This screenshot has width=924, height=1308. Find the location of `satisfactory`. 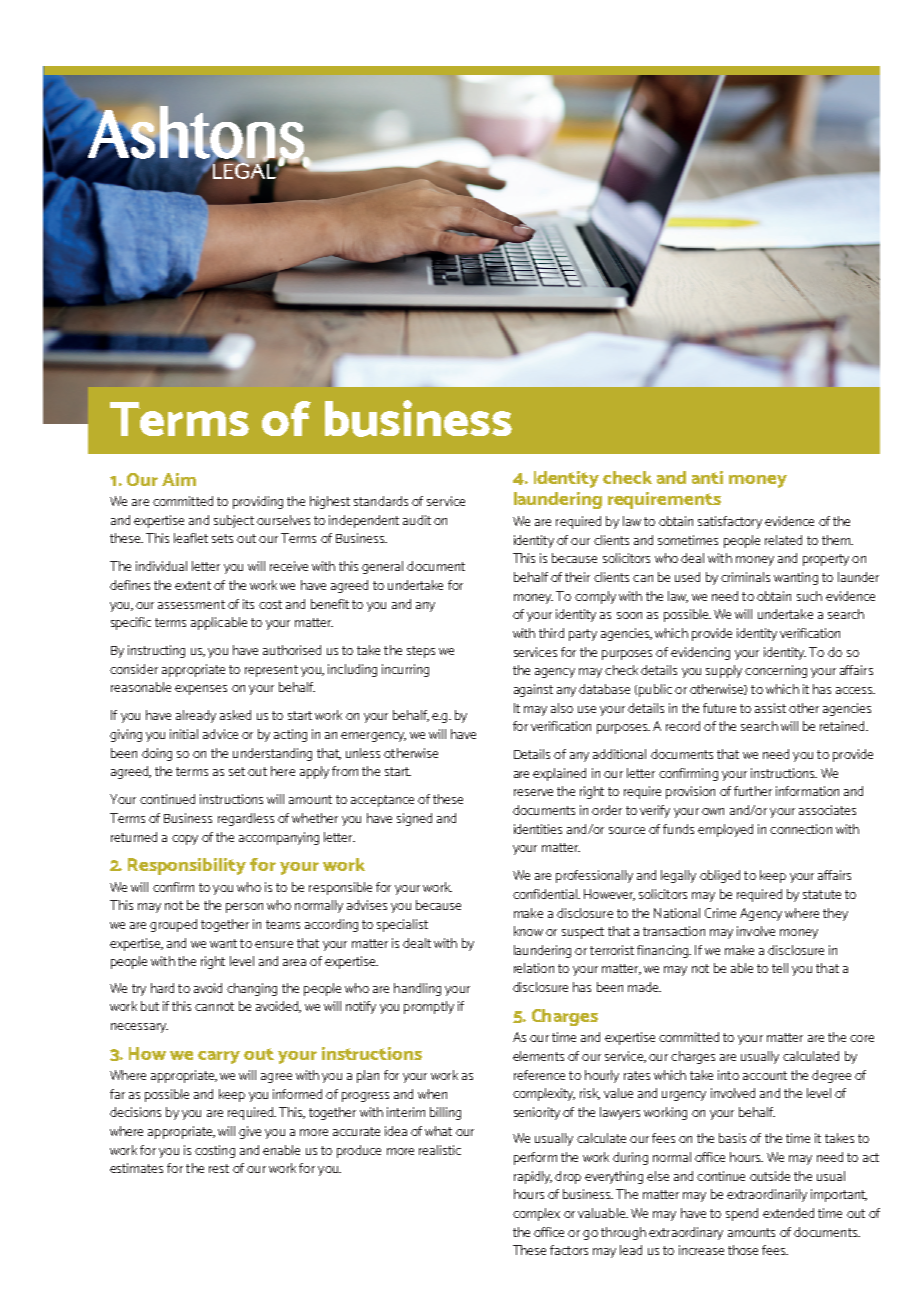

satisfactory is located at coordinates (730, 522).
